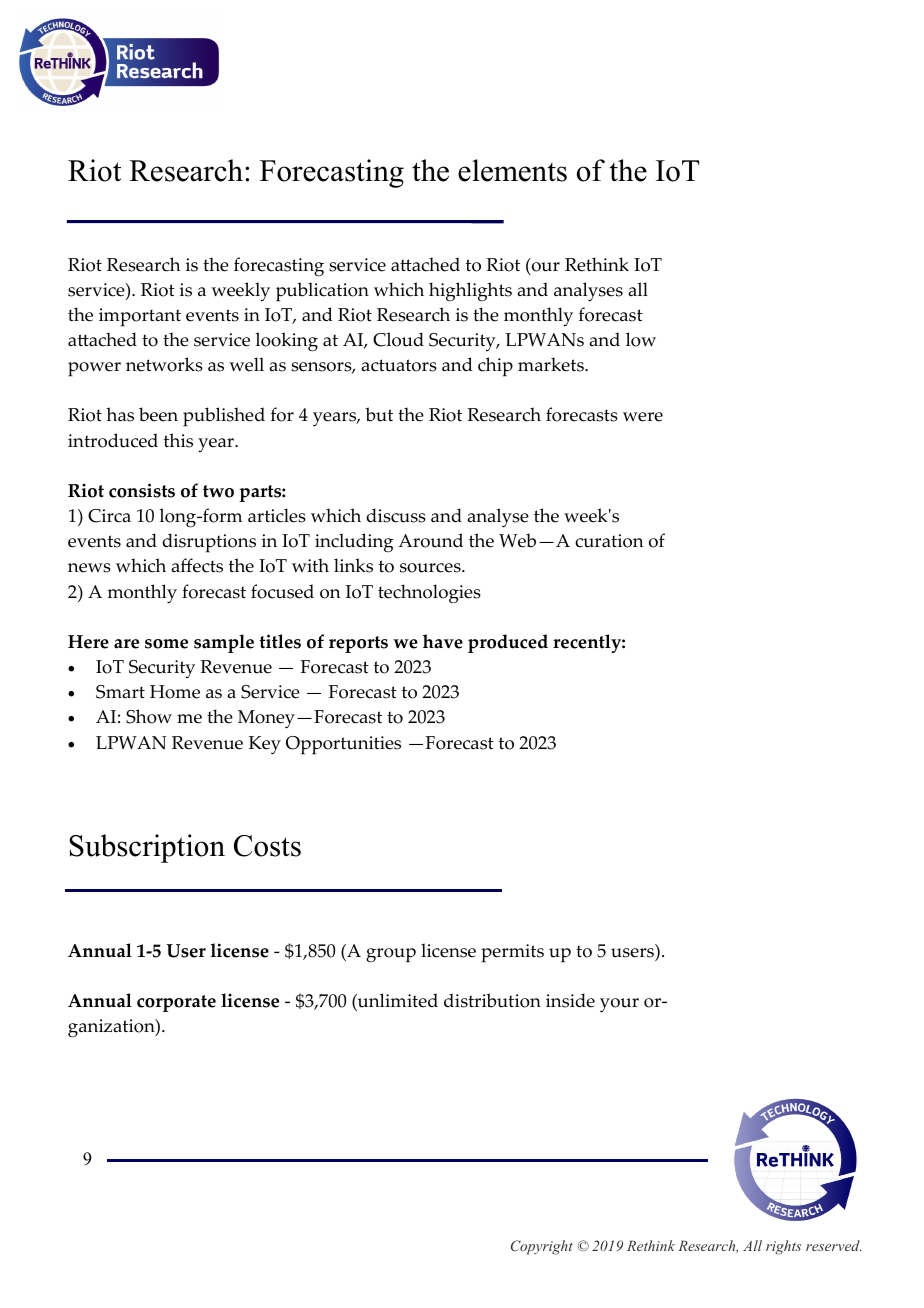  Describe the element at coordinates (508, 643) in the screenshot. I see `produced` at that location.
